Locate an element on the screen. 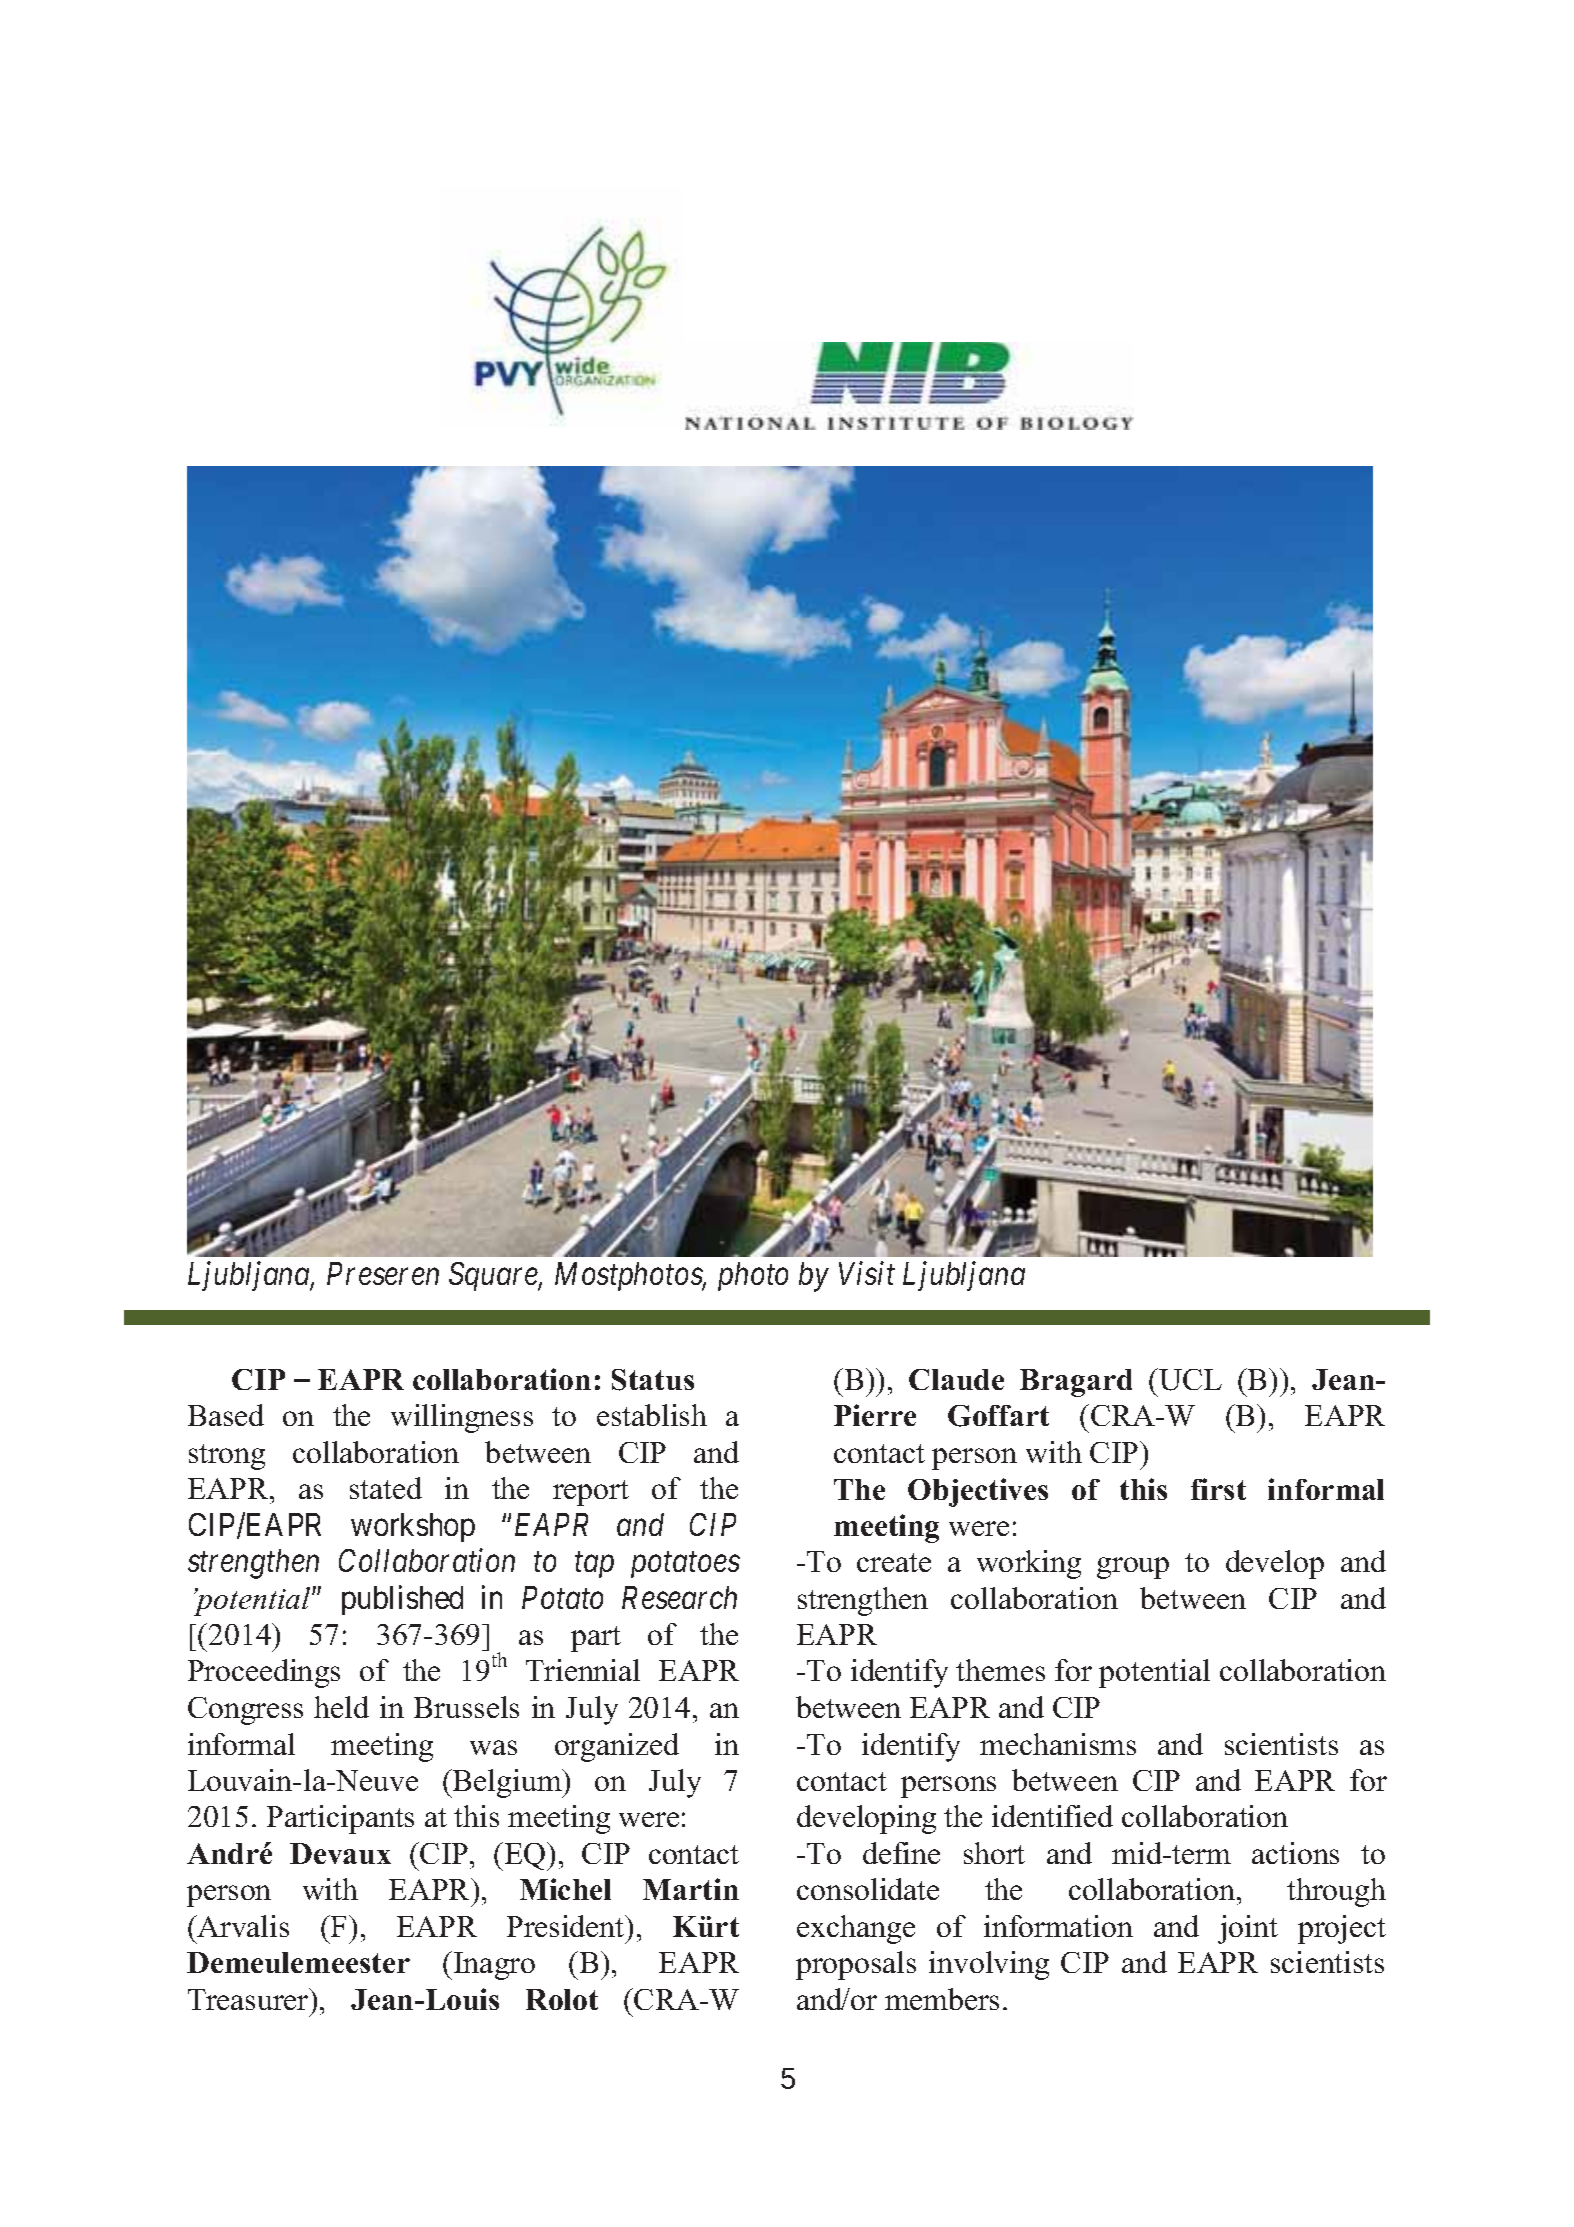 The width and height of the screenshot is (1574, 2227). organized is located at coordinates (617, 1747).
